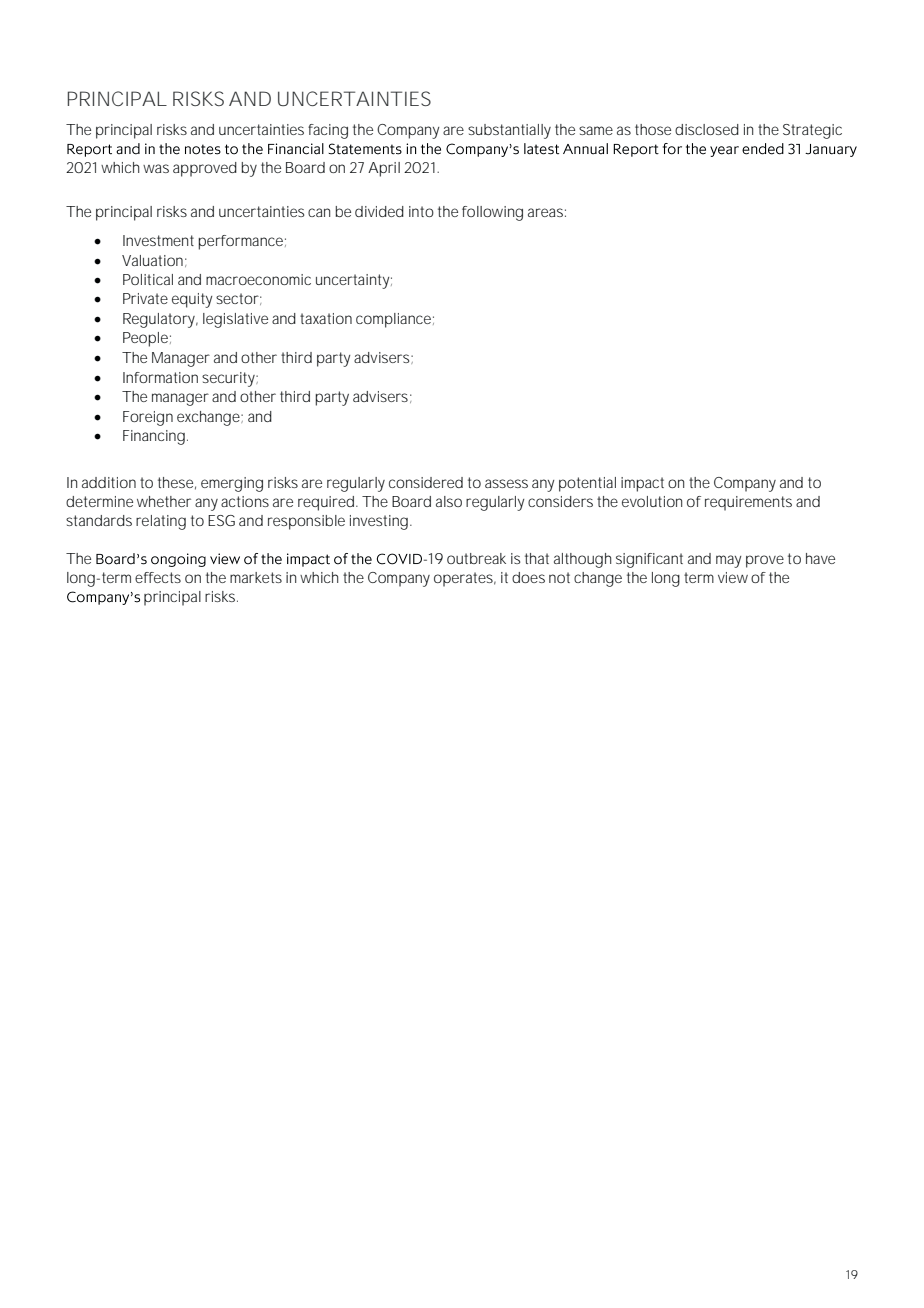 This screenshot has height=1308, width=924. Describe the element at coordinates (509, 131) in the screenshot. I see `substantially` at that location.
